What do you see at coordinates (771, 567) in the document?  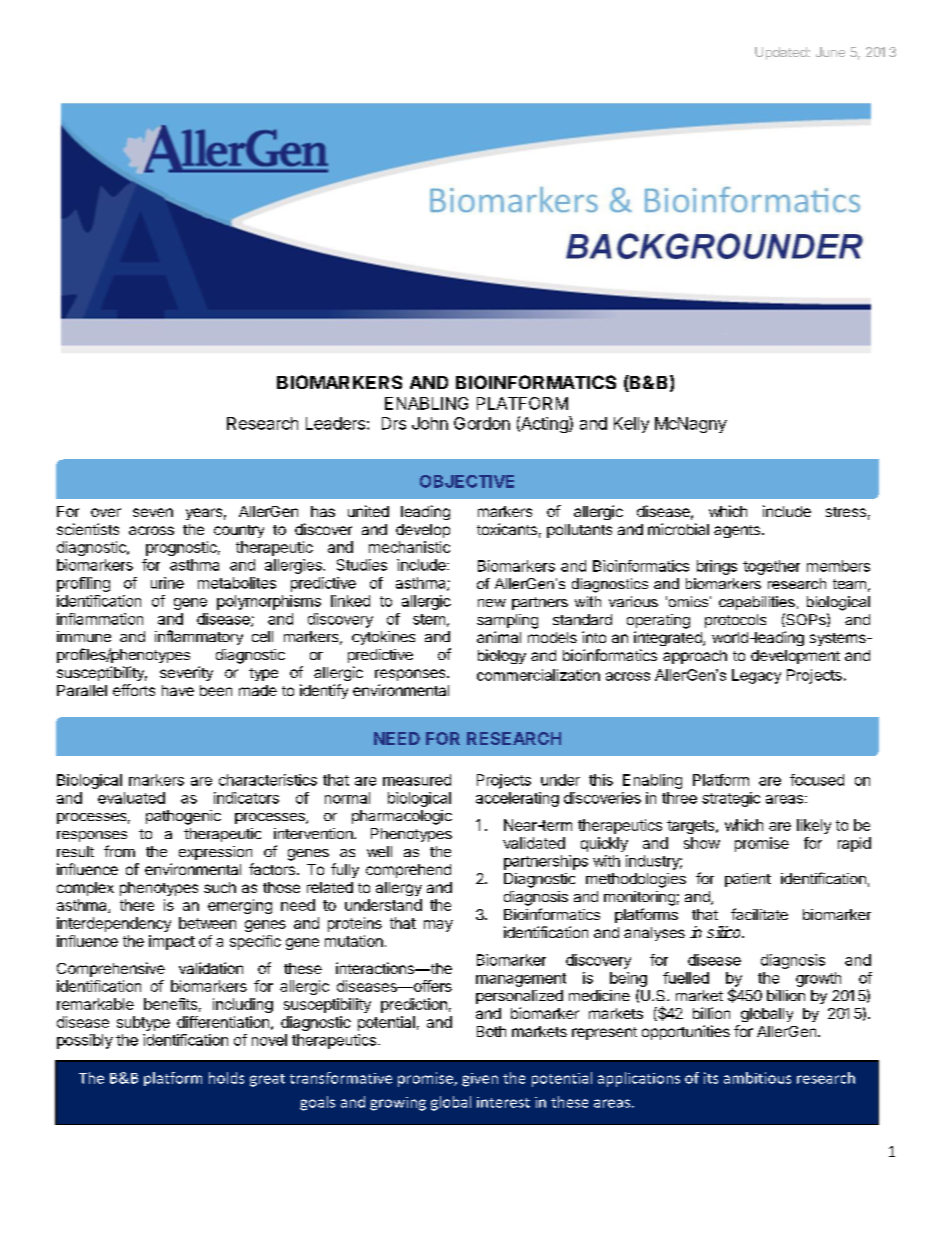 I see `together` at bounding box center [771, 567].
